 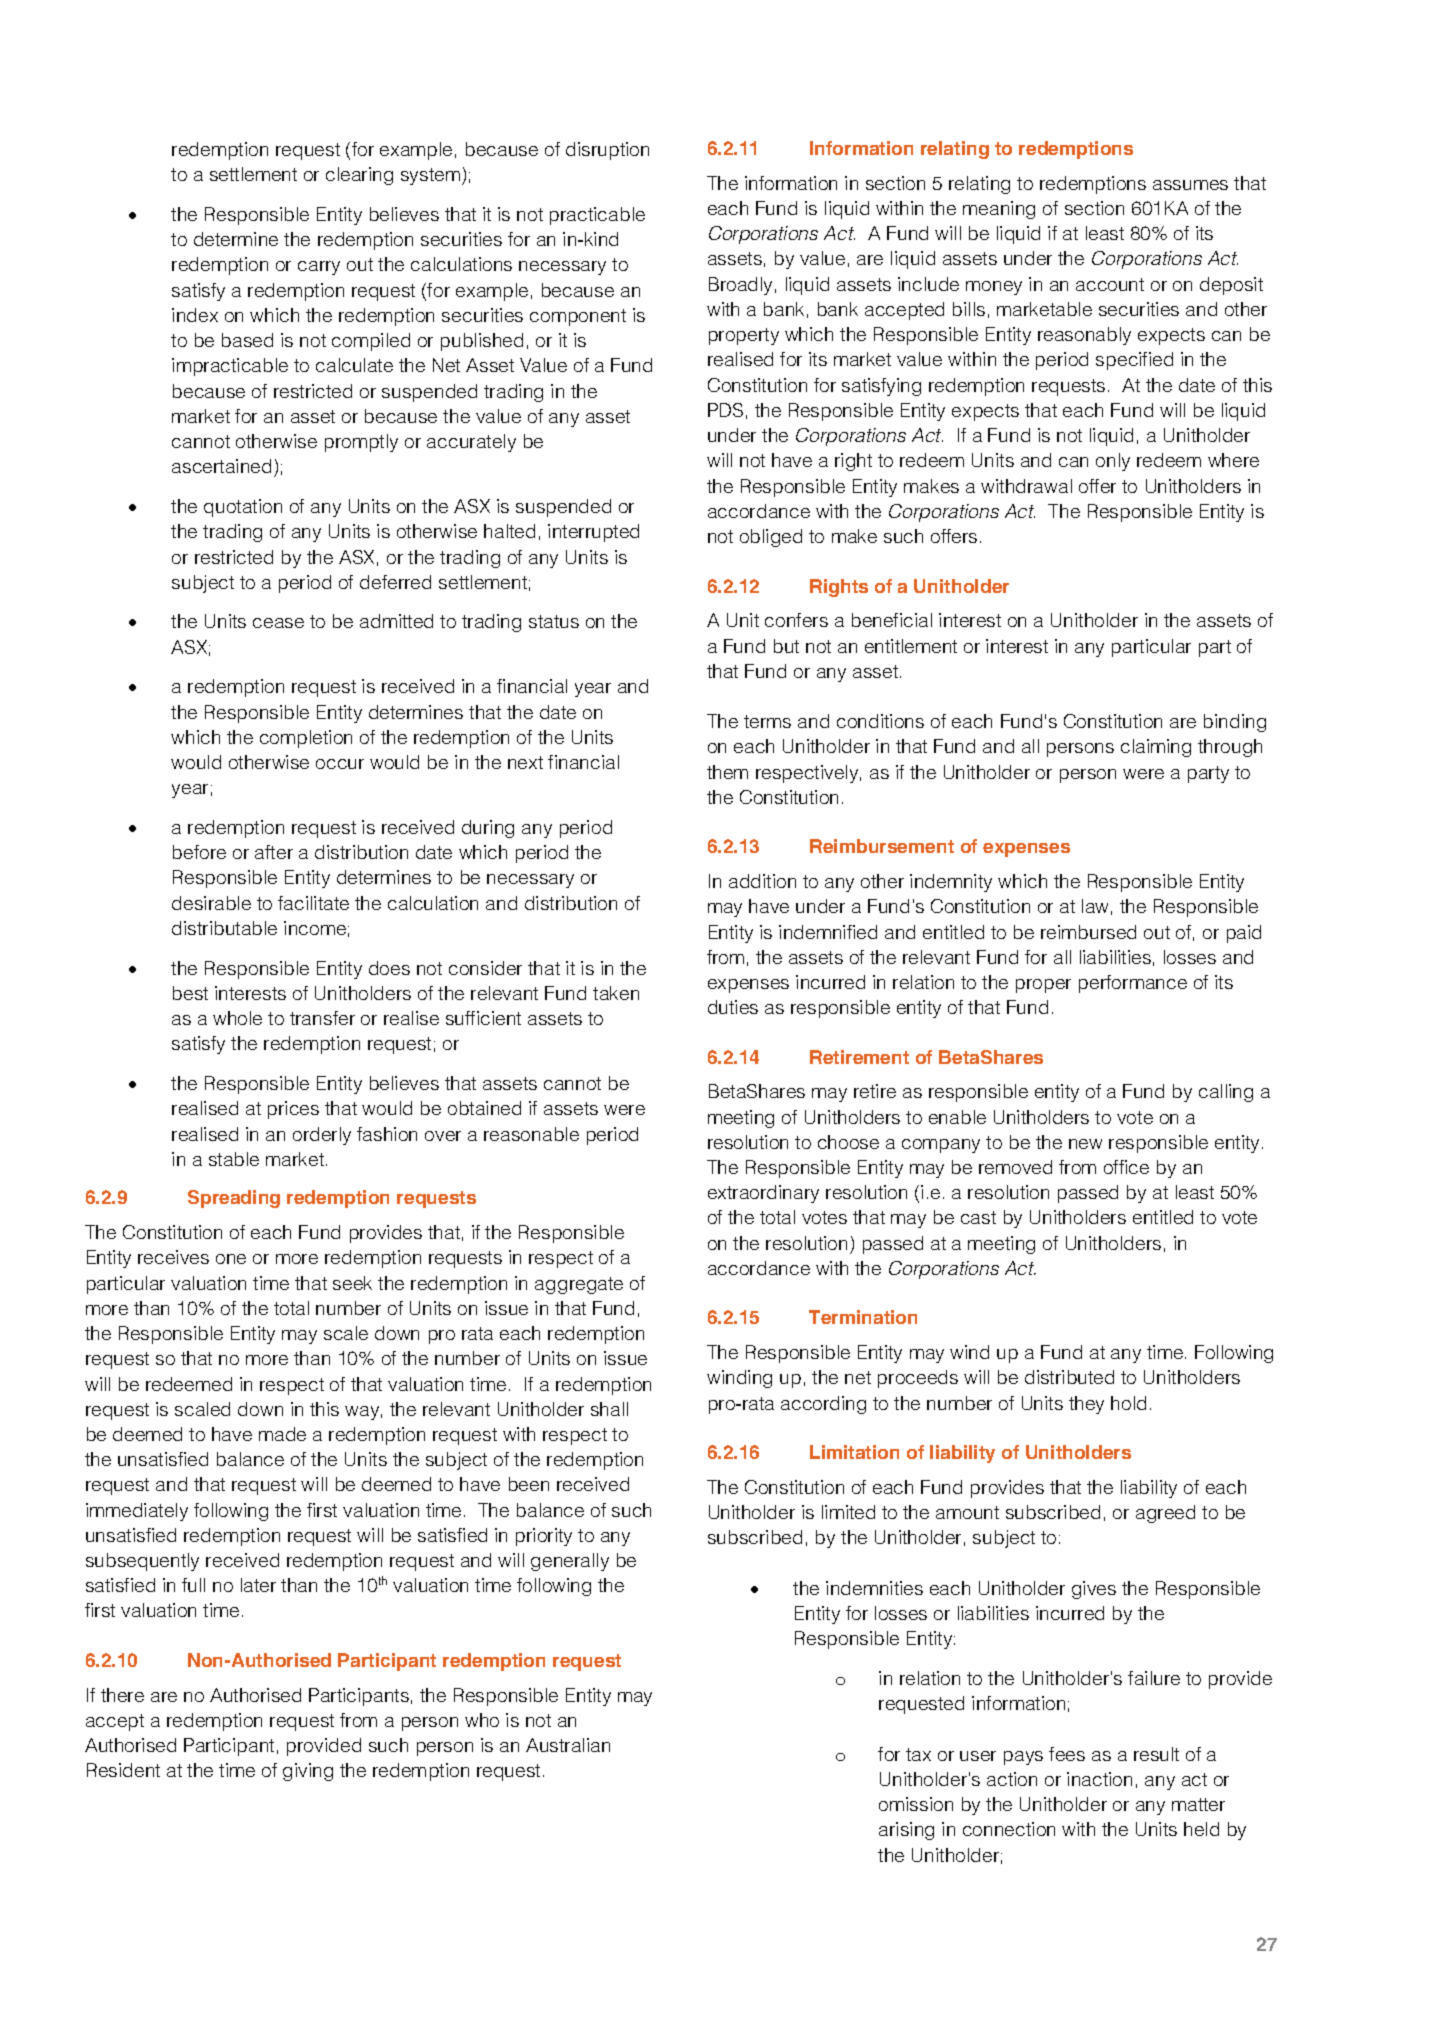 I want to click on giving, so click(x=308, y=1772).
